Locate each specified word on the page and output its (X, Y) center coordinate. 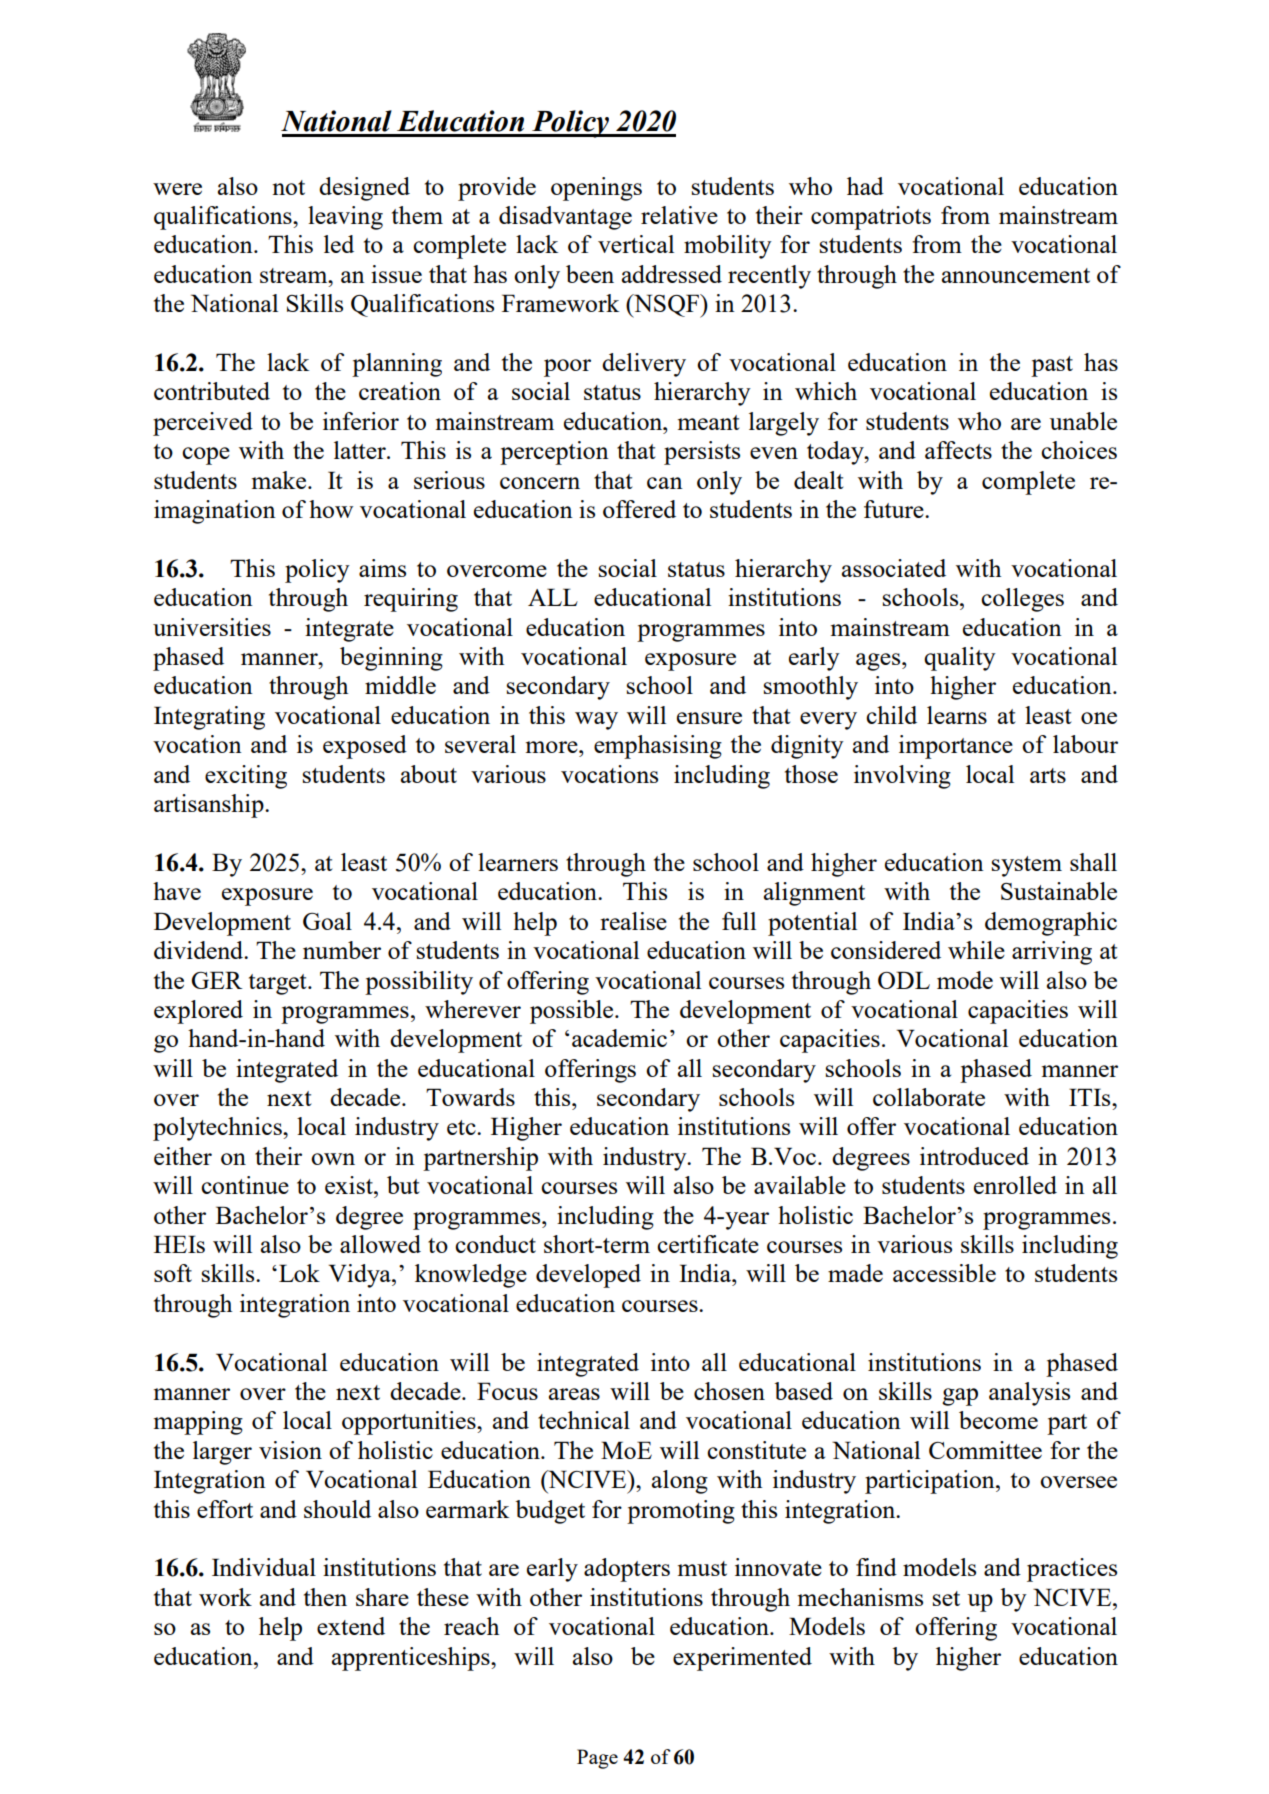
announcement (1016, 275)
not (288, 187)
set (946, 1598)
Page (597, 1759)
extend (351, 1626)
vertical (636, 244)
